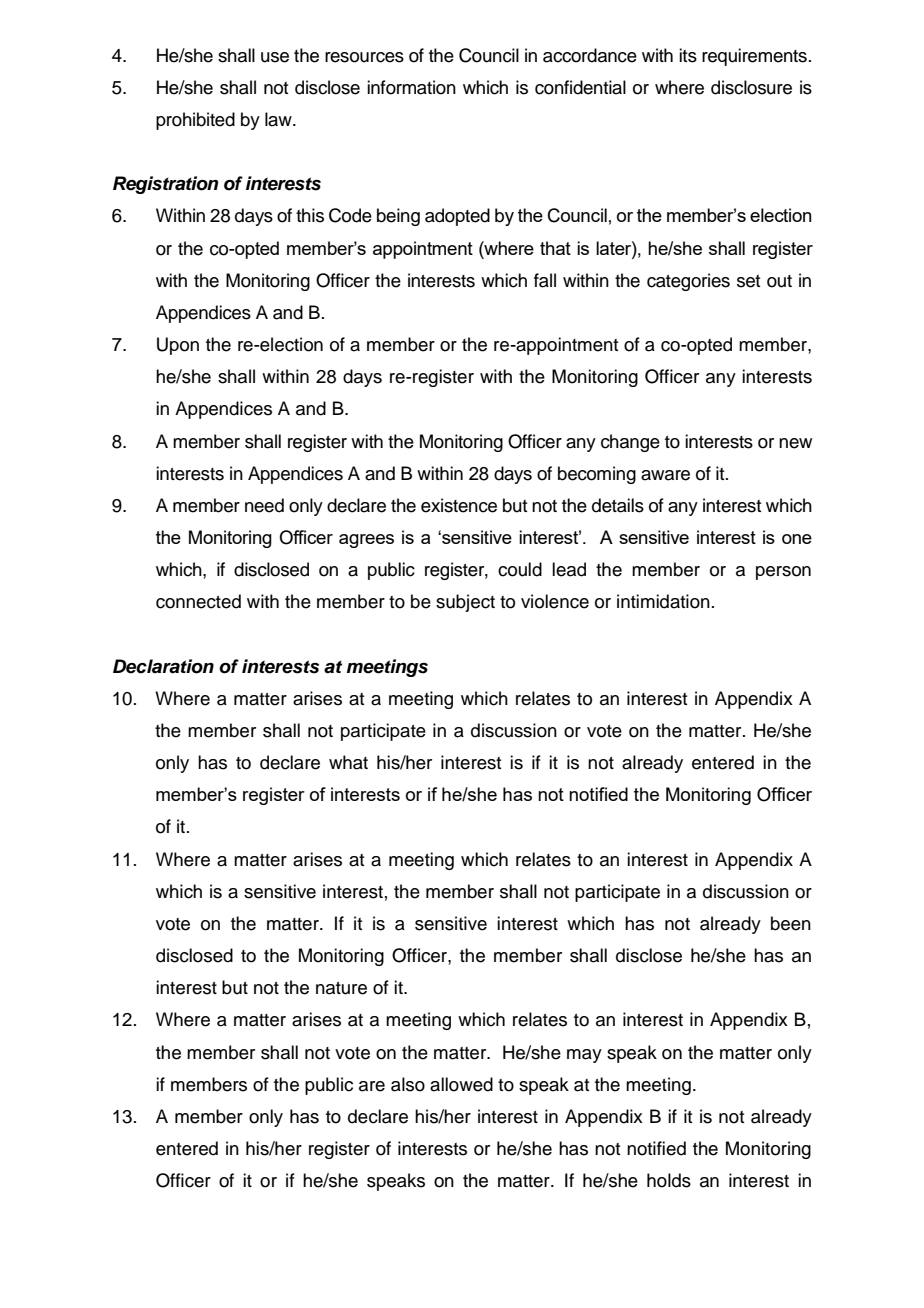 The width and height of the screenshot is (924, 1308). What do you see at coordinates (791, 923) in the screenshot?
I see `been` at bounding box center [791, 923].
